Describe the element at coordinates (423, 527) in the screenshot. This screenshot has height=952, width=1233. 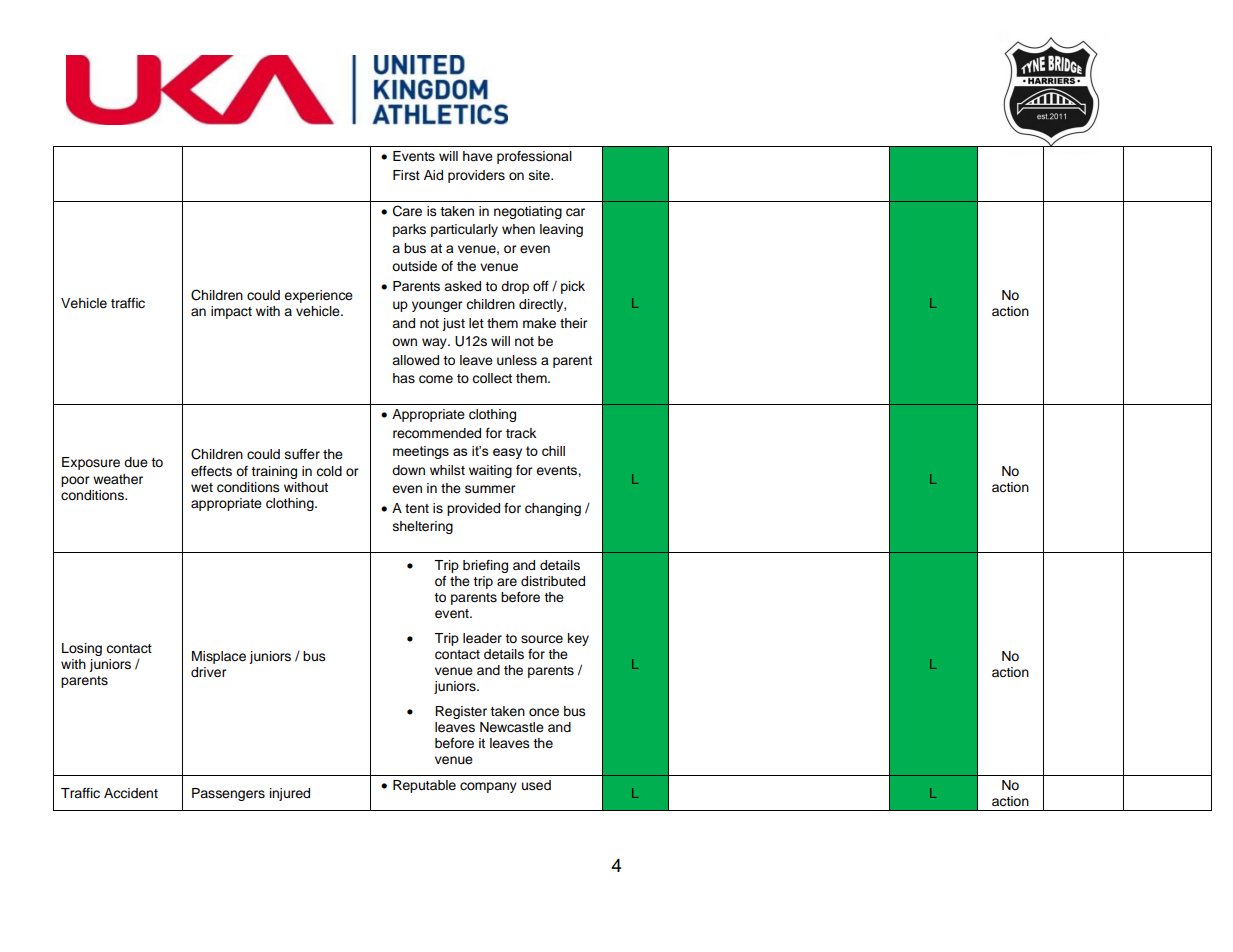
I see `sheltering` at that location.
